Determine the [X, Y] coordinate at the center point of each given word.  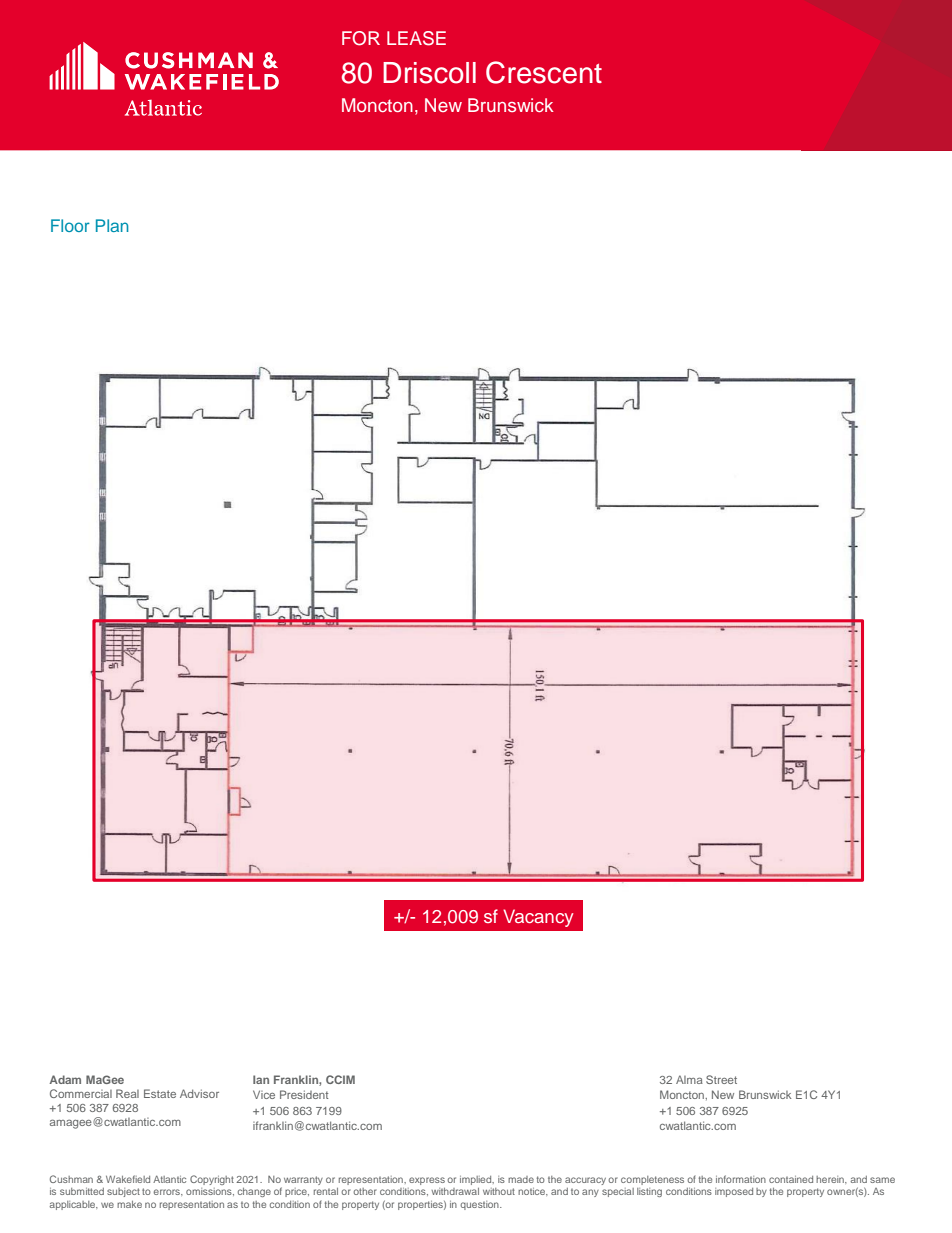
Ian [261, 1079]
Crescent [544, 72]
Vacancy [538, 918]
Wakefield [128, 1179]
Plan [112, 225]
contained [791, 1179]
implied [477, 1180]
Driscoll [429, 73]
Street [721, 1079]
